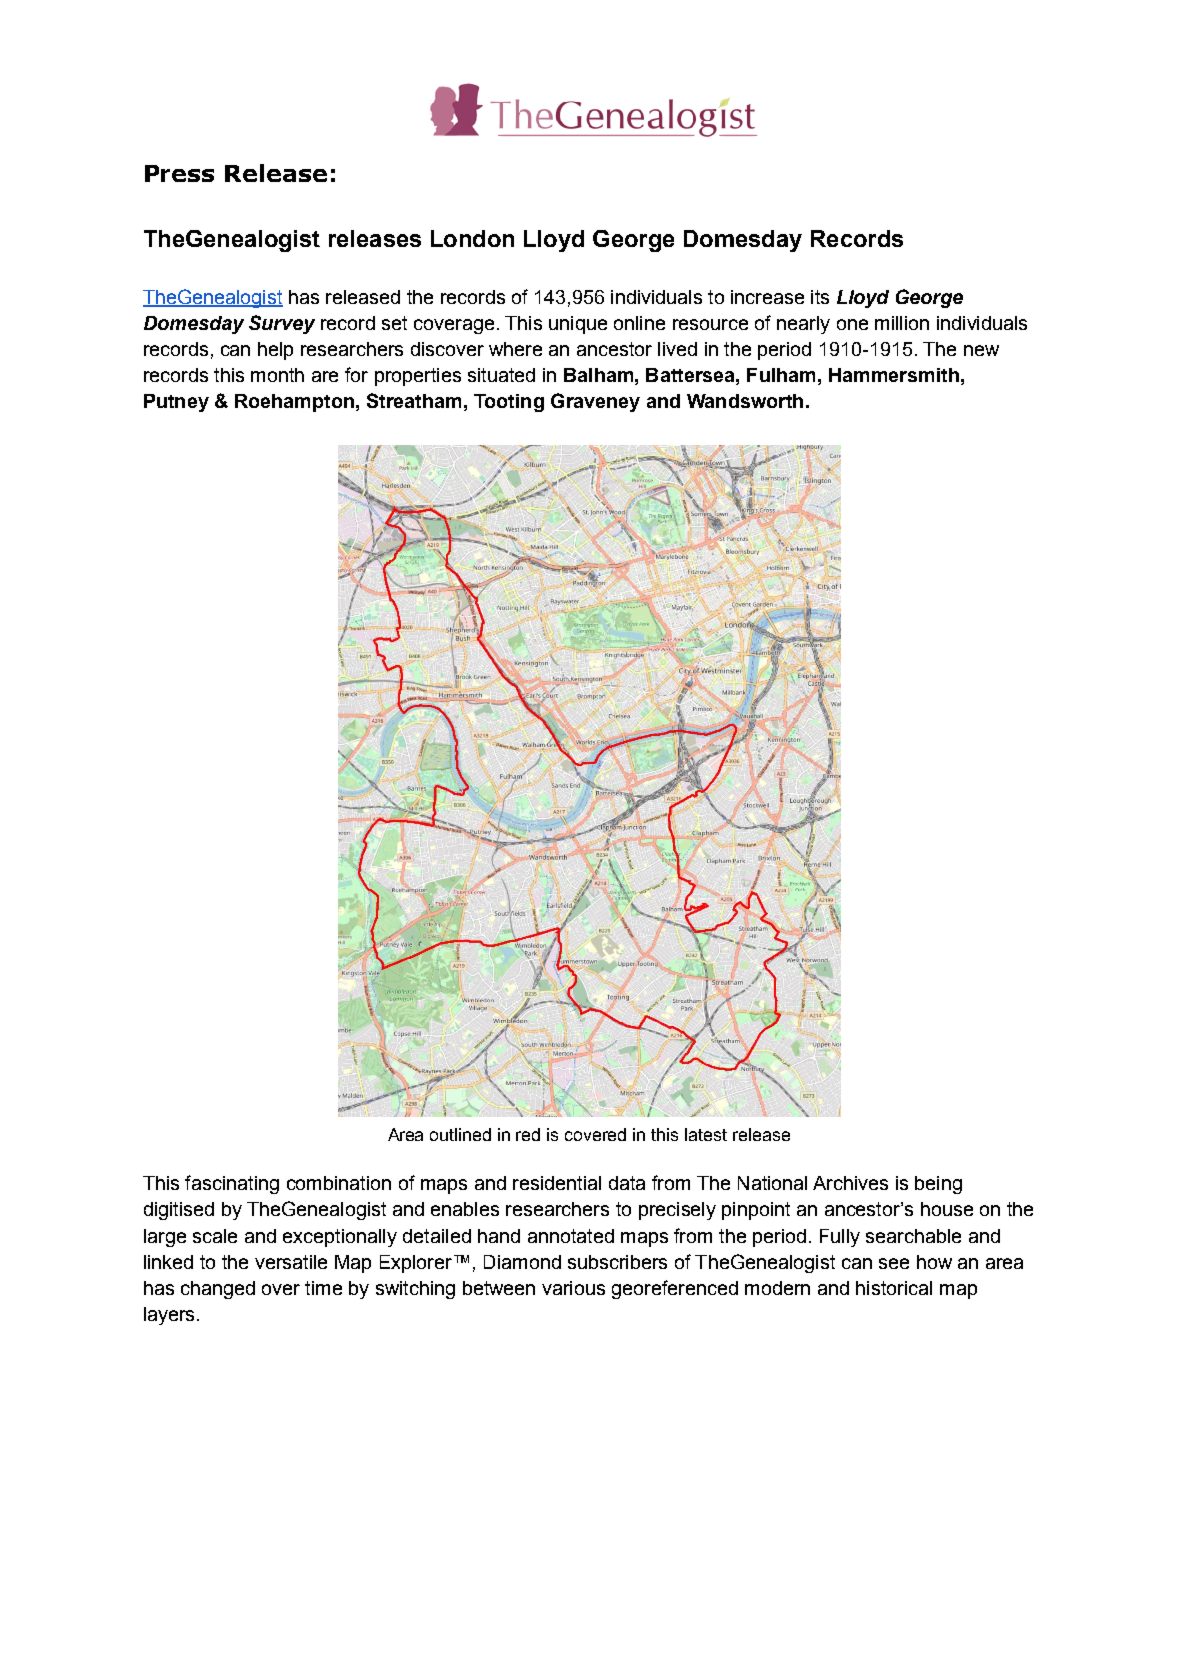 This screenshot has width=1180, height=1667. I want to click on new, so click(981, 350).
